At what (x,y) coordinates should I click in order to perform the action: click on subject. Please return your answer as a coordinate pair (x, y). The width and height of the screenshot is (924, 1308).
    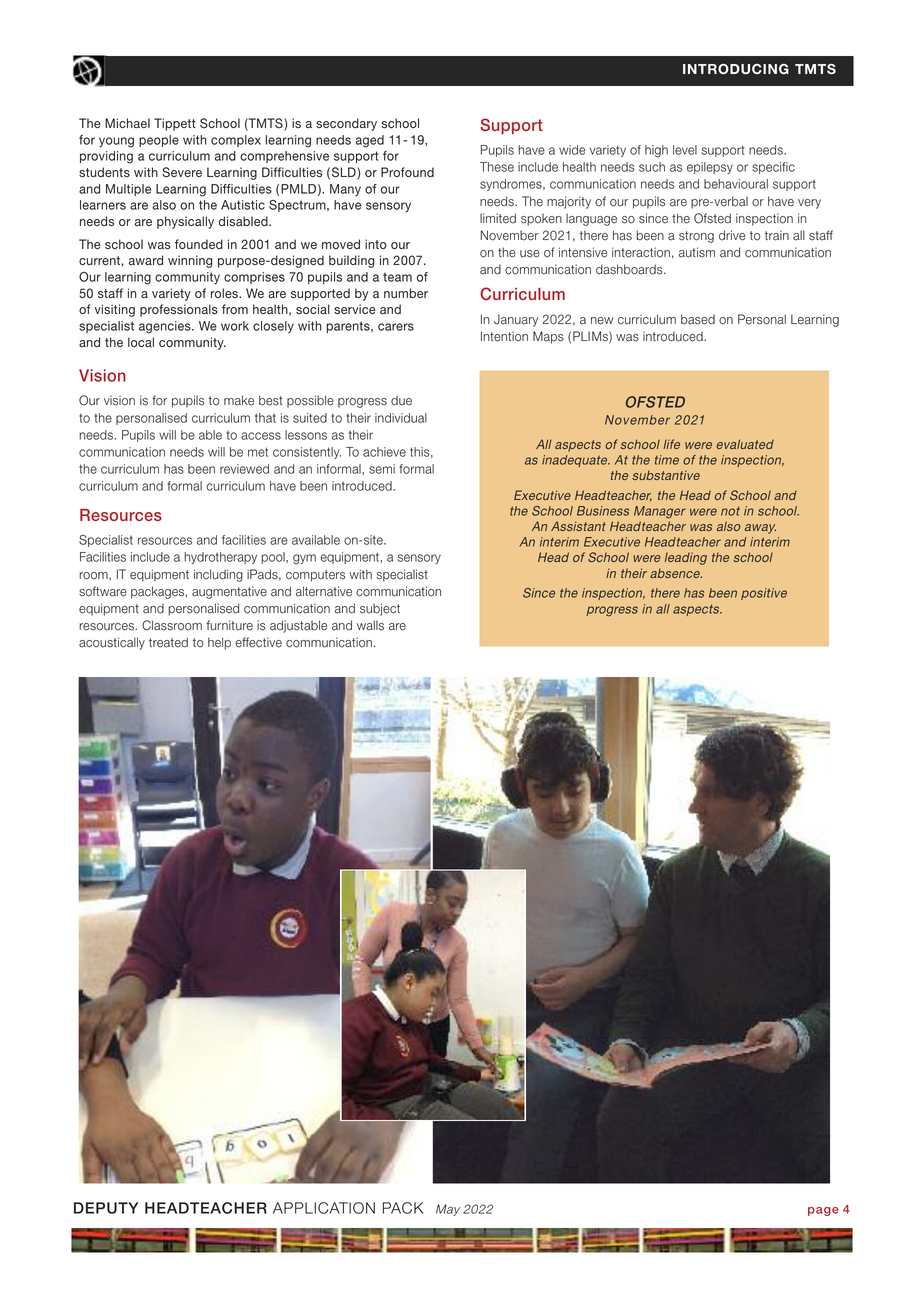
    Looking at the image, I should click on (380, 609).
